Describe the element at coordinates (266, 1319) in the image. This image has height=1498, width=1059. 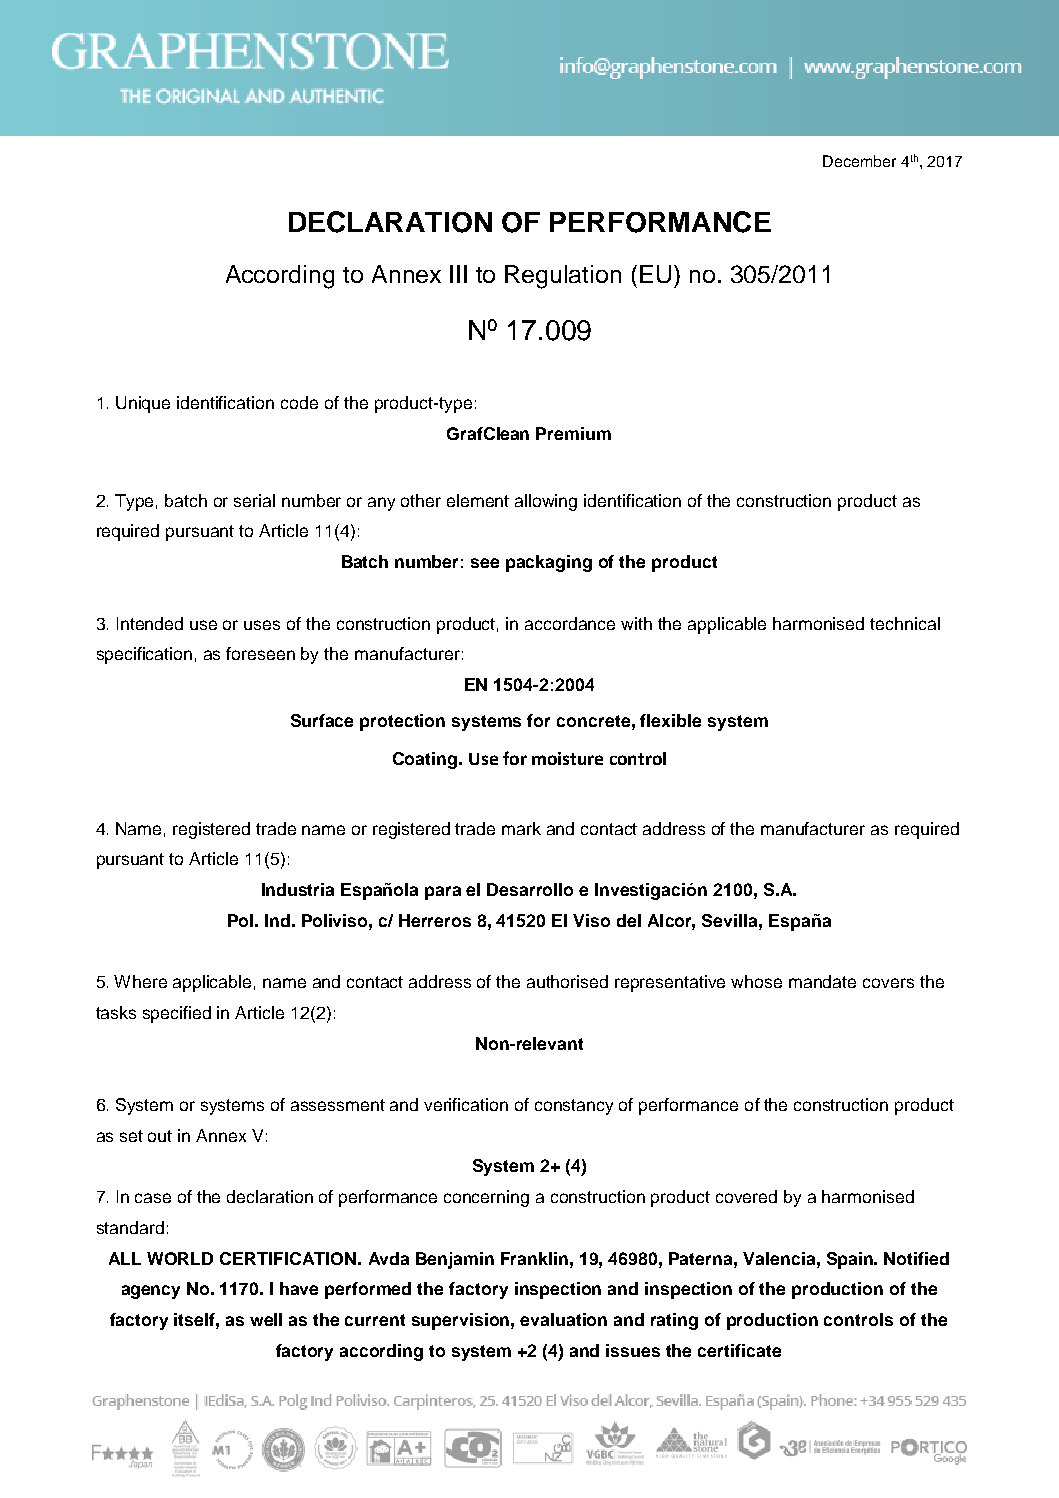
I see `well` at that location.
